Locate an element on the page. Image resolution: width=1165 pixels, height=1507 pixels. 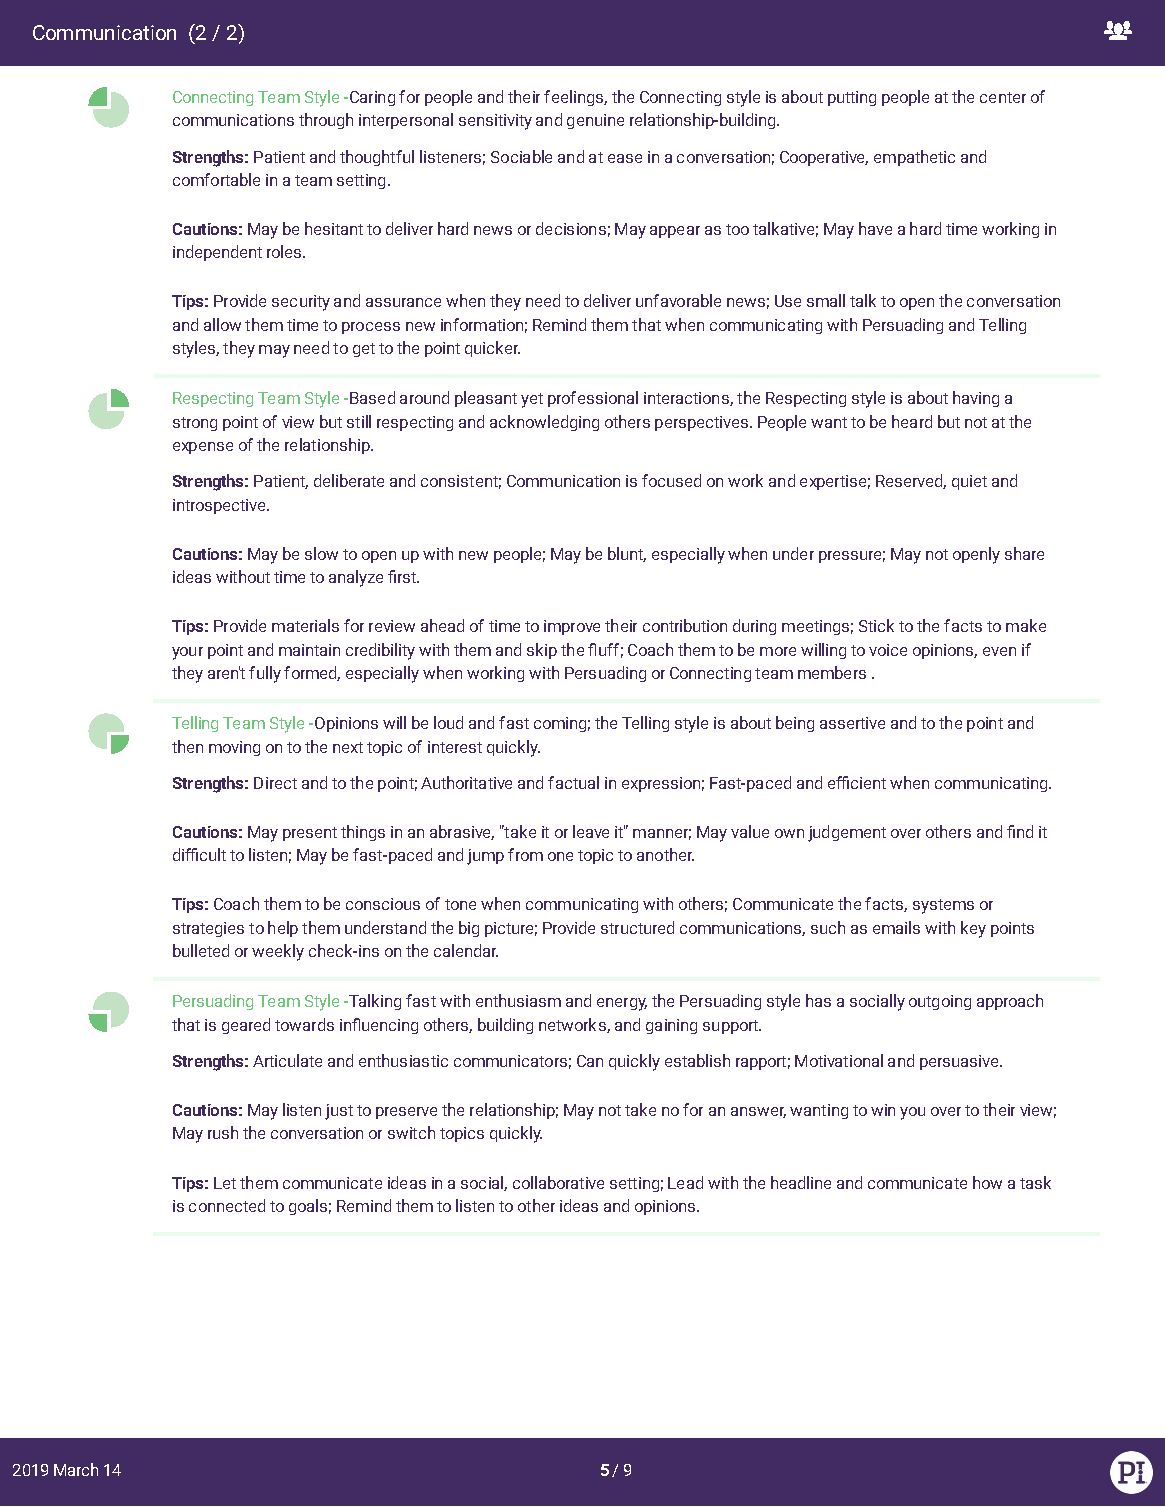
introspective is located at coordinates (220, 506).
